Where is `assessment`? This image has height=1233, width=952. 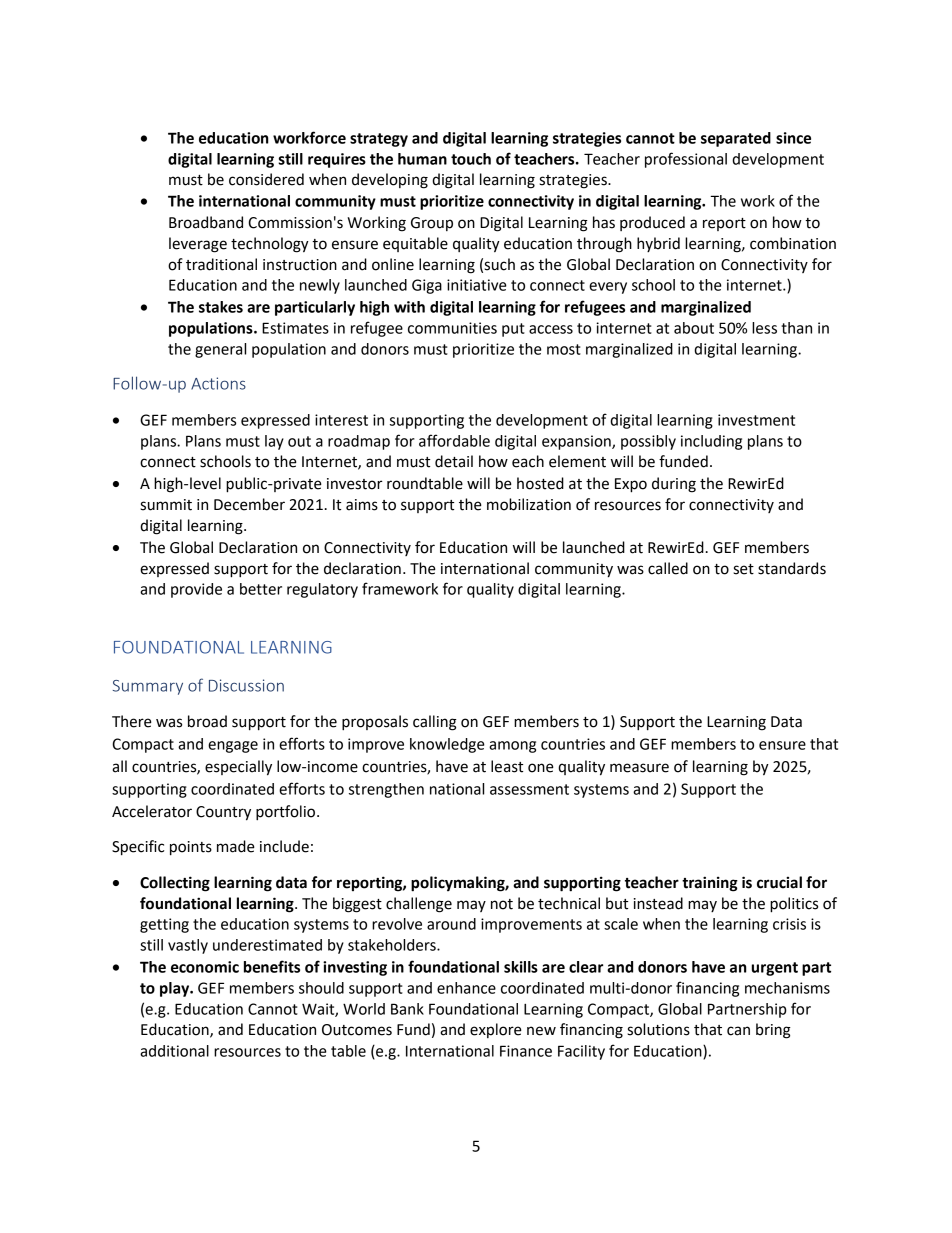 assessment is located at coordinates (529, 789).
